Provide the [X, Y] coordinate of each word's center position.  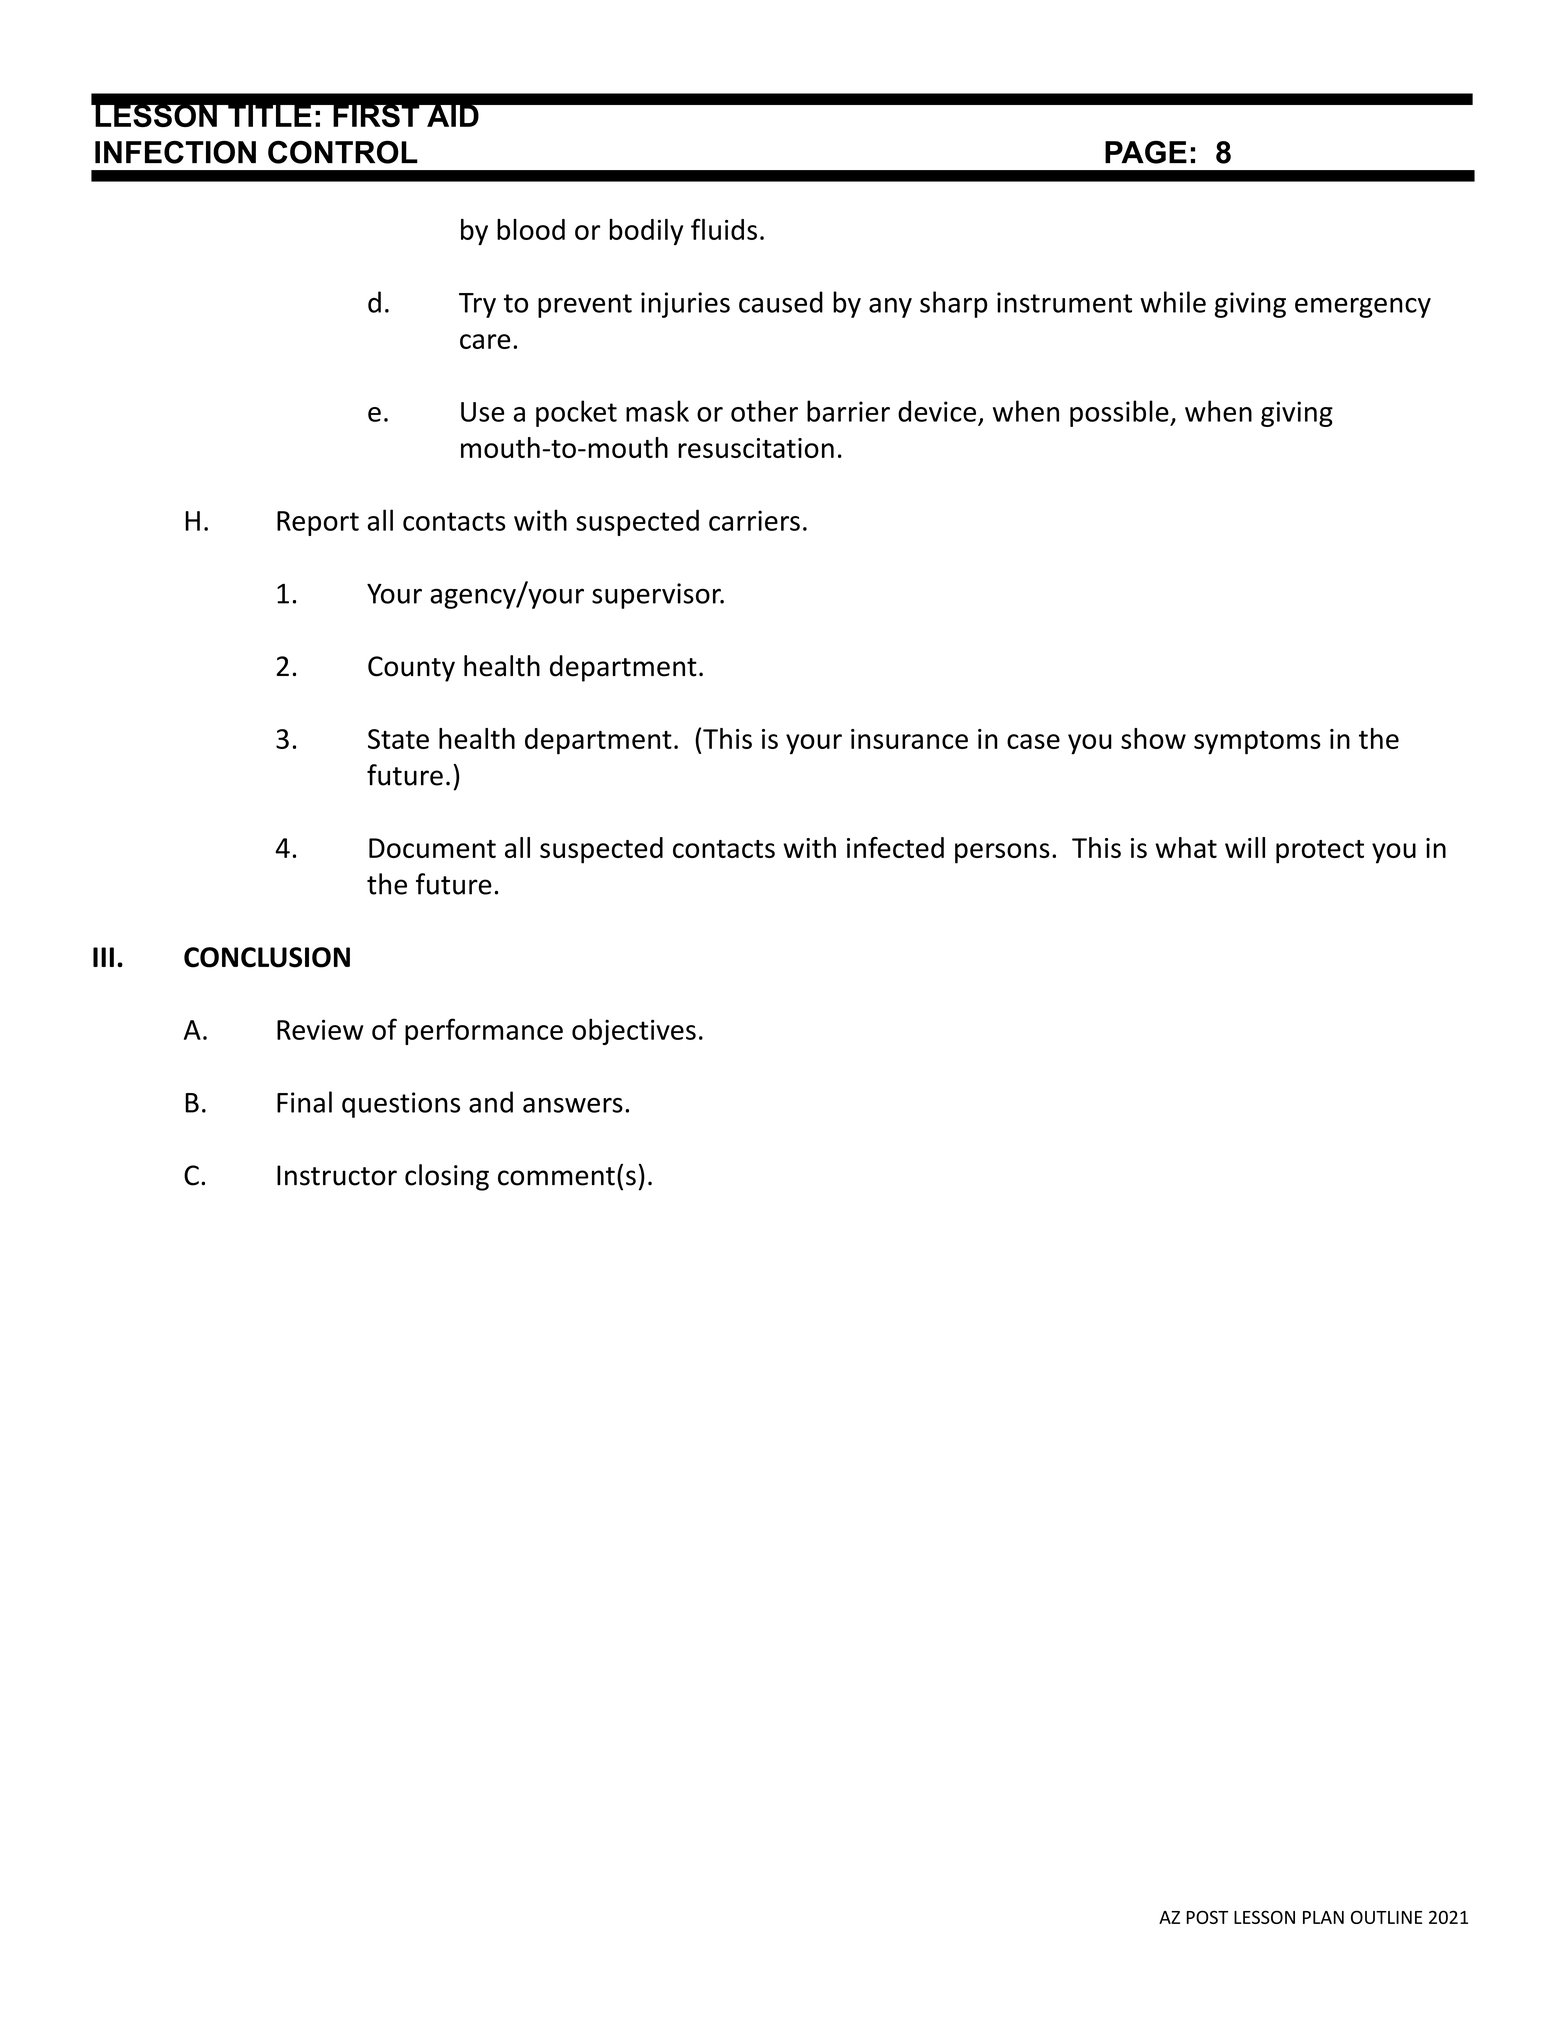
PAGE [1146, 152]
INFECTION [175, 152]
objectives [634, 1031]
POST [1207, 1917]
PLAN [1323, 1917]
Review [320, 1029]
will [1245, 847]
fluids [724, 229]
